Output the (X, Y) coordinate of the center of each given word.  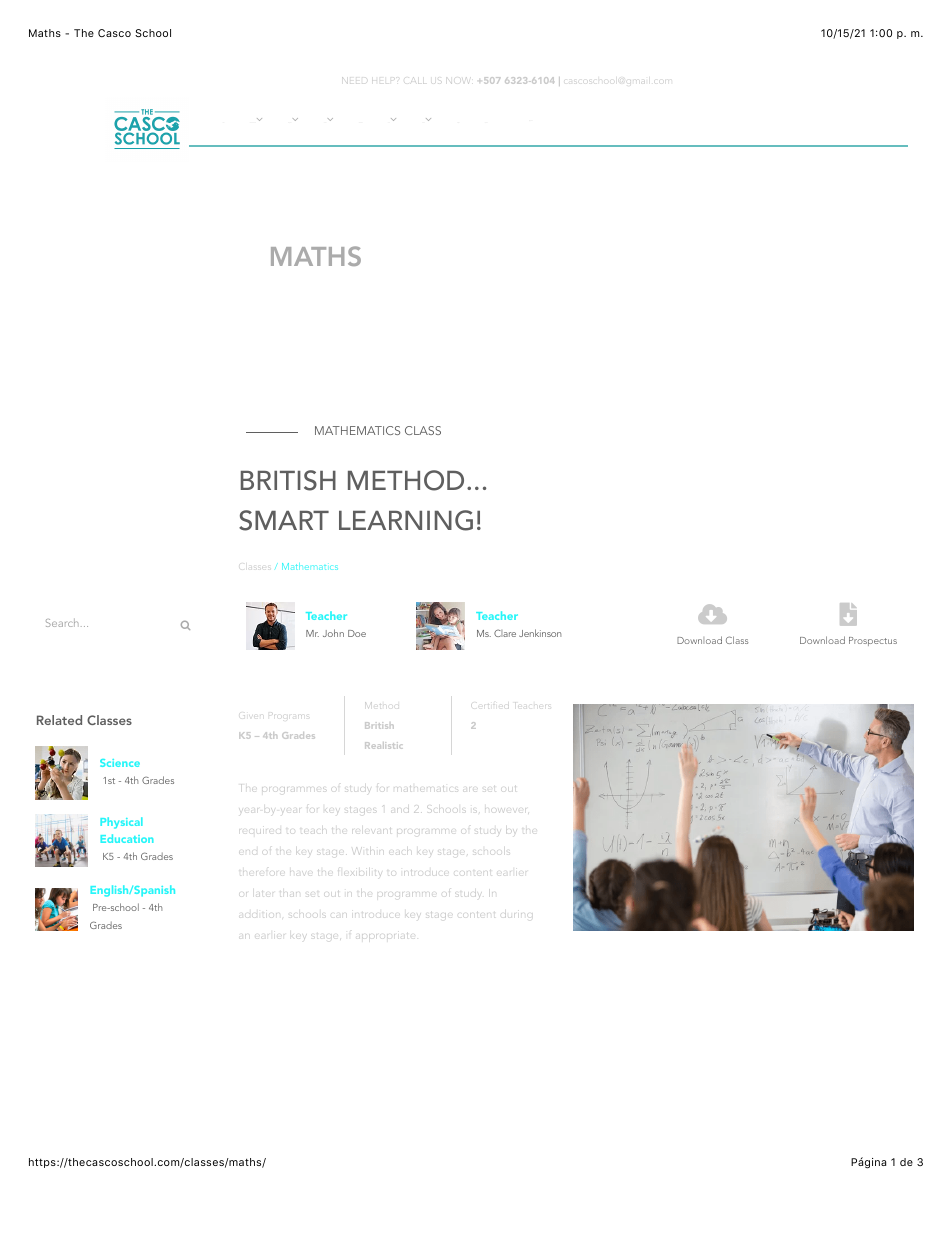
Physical (121, 823)
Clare (505, 633)
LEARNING (406, 520)
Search (62, 623)
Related (59, 720)
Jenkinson (540, 633)
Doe (357, 633)
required (260, 832)
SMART (284, 520)
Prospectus (873, 641)
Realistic (383, 745)
